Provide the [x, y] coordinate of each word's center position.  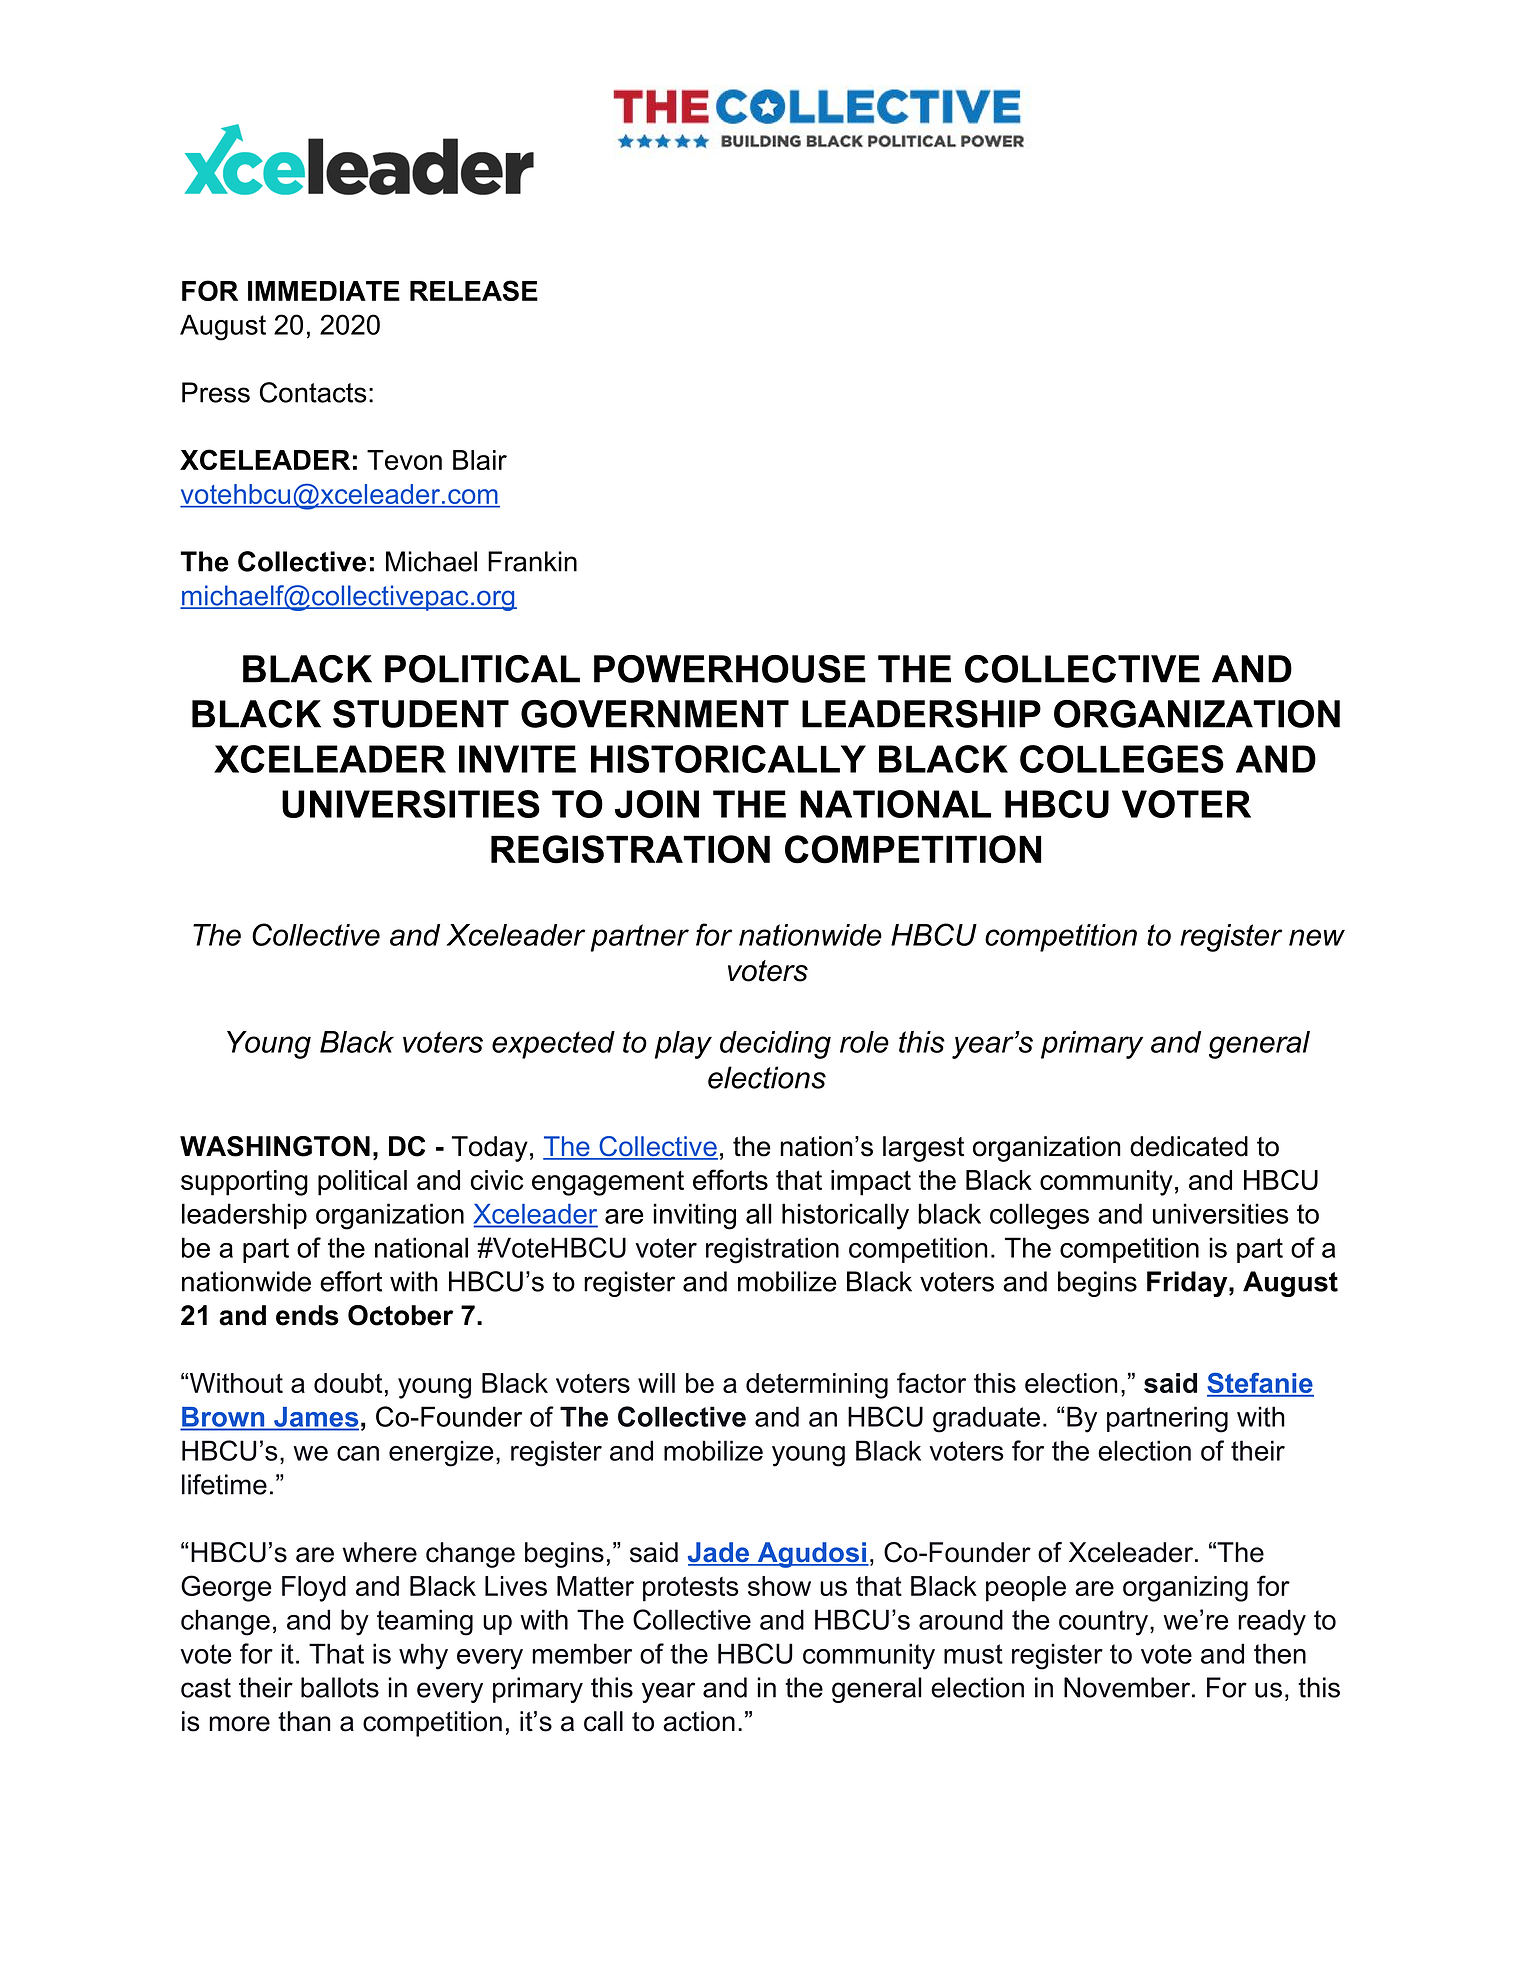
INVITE [517, 759]
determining [817, 1386]
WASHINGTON [275, 1146]
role [864, 1042]
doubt [348, 1383]
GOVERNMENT [655, 714]
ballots [340, 1687]
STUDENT [421, 714]
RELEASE [474, 290]
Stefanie [1260, 1384]
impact [871, 1183]
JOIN [657, 804]
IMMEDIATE [324, 291]
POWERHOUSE [730, 669]
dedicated [1189, 1146]
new [1317, 937]
